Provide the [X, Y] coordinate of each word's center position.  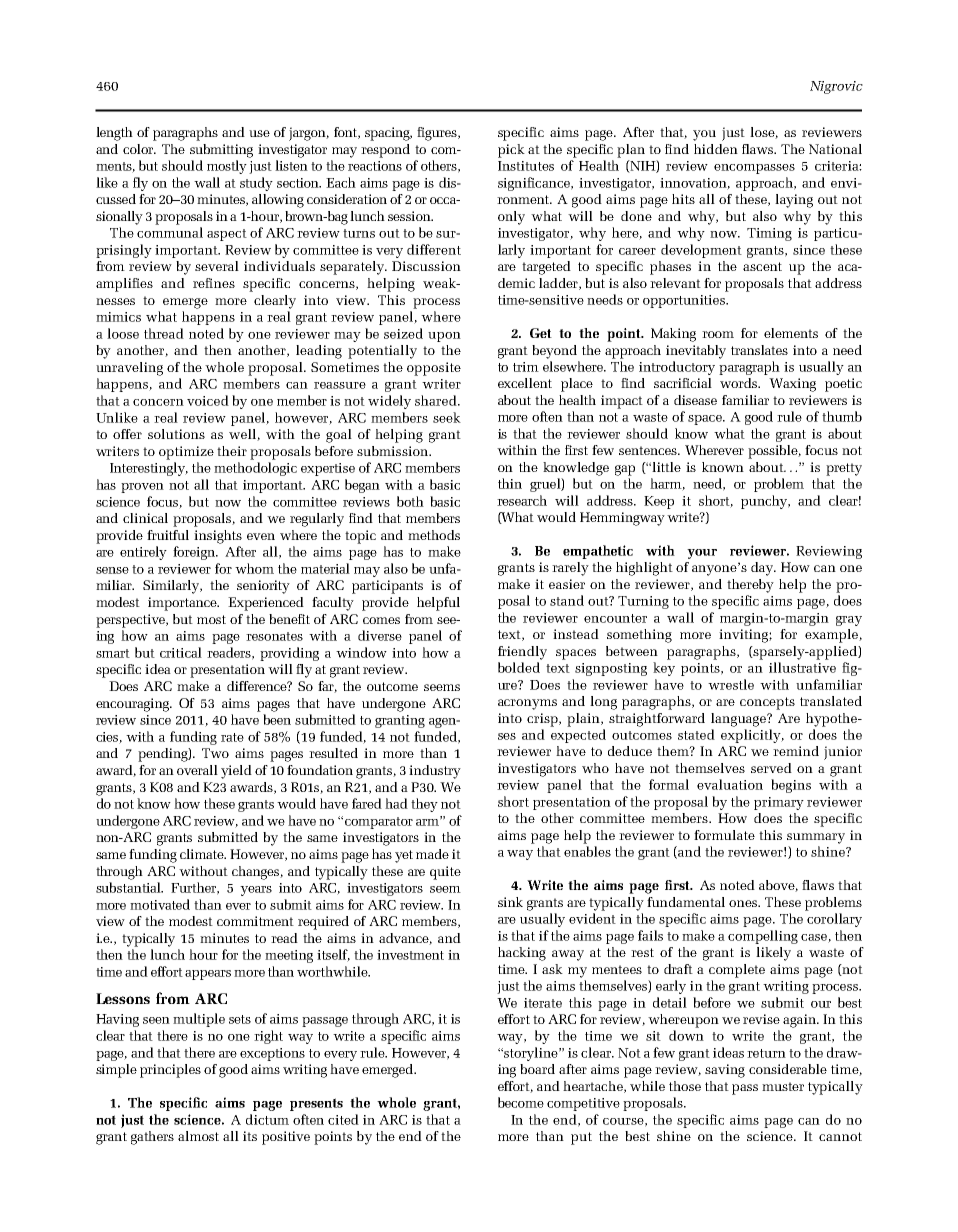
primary [779, 803]
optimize [186, 453]
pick [511, 151]
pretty [844, 469]
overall [197, 770]
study [256, 184]
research [522, 500]
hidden [716, 149]
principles [170, 1071]
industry [435, 772]
